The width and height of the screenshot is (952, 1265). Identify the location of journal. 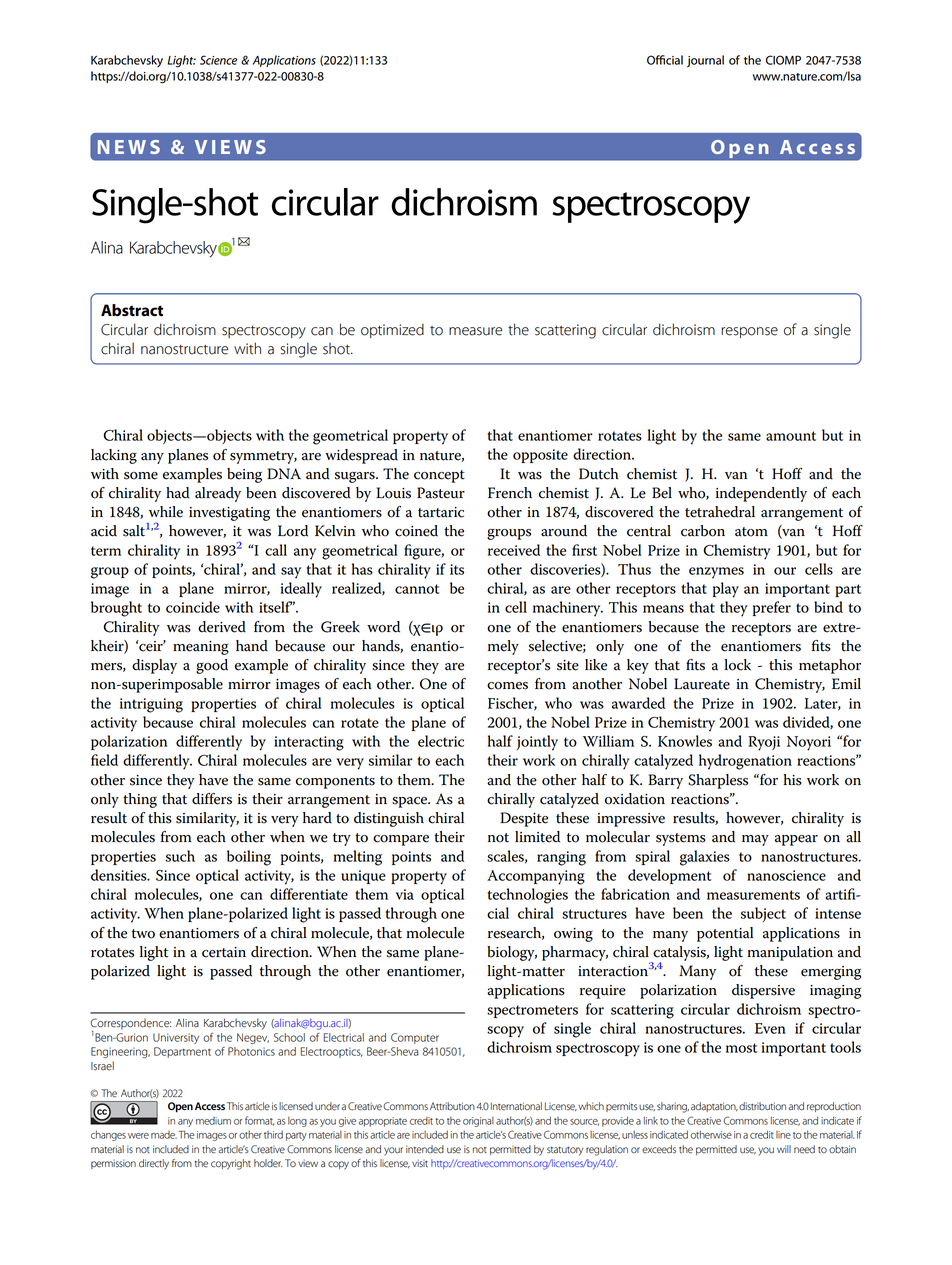
(705, 61).
